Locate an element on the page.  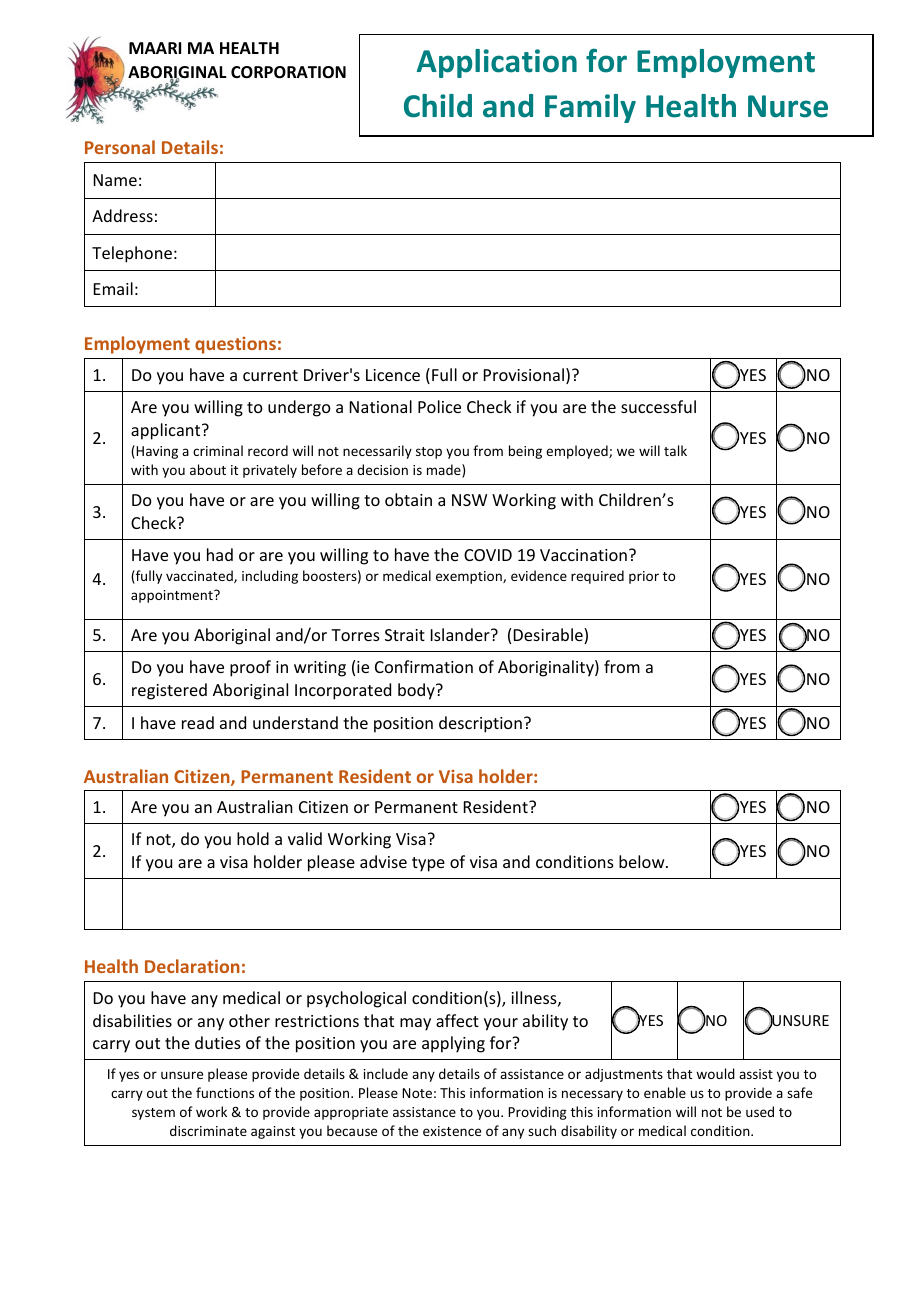
prior is located at coordinates (644, 577).
